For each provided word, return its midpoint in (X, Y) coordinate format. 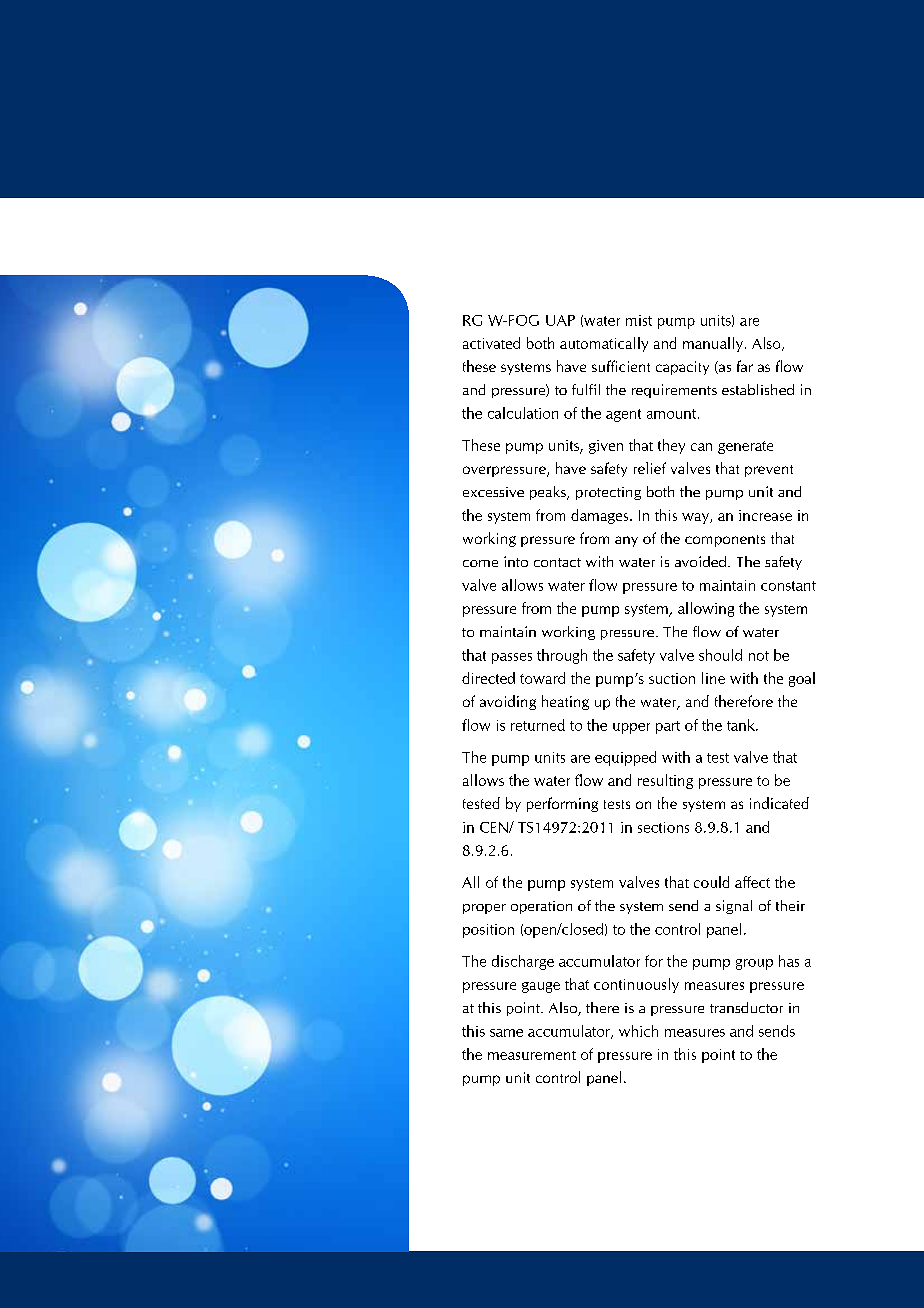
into (516, 561)
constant (788, 586)
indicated (779, 803)
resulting (665, 781)
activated (491, 343)
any (626, 541)
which (638, 1031)
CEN (495, 827)
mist (639, 320)
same (506, 1033)
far (745, 366)
